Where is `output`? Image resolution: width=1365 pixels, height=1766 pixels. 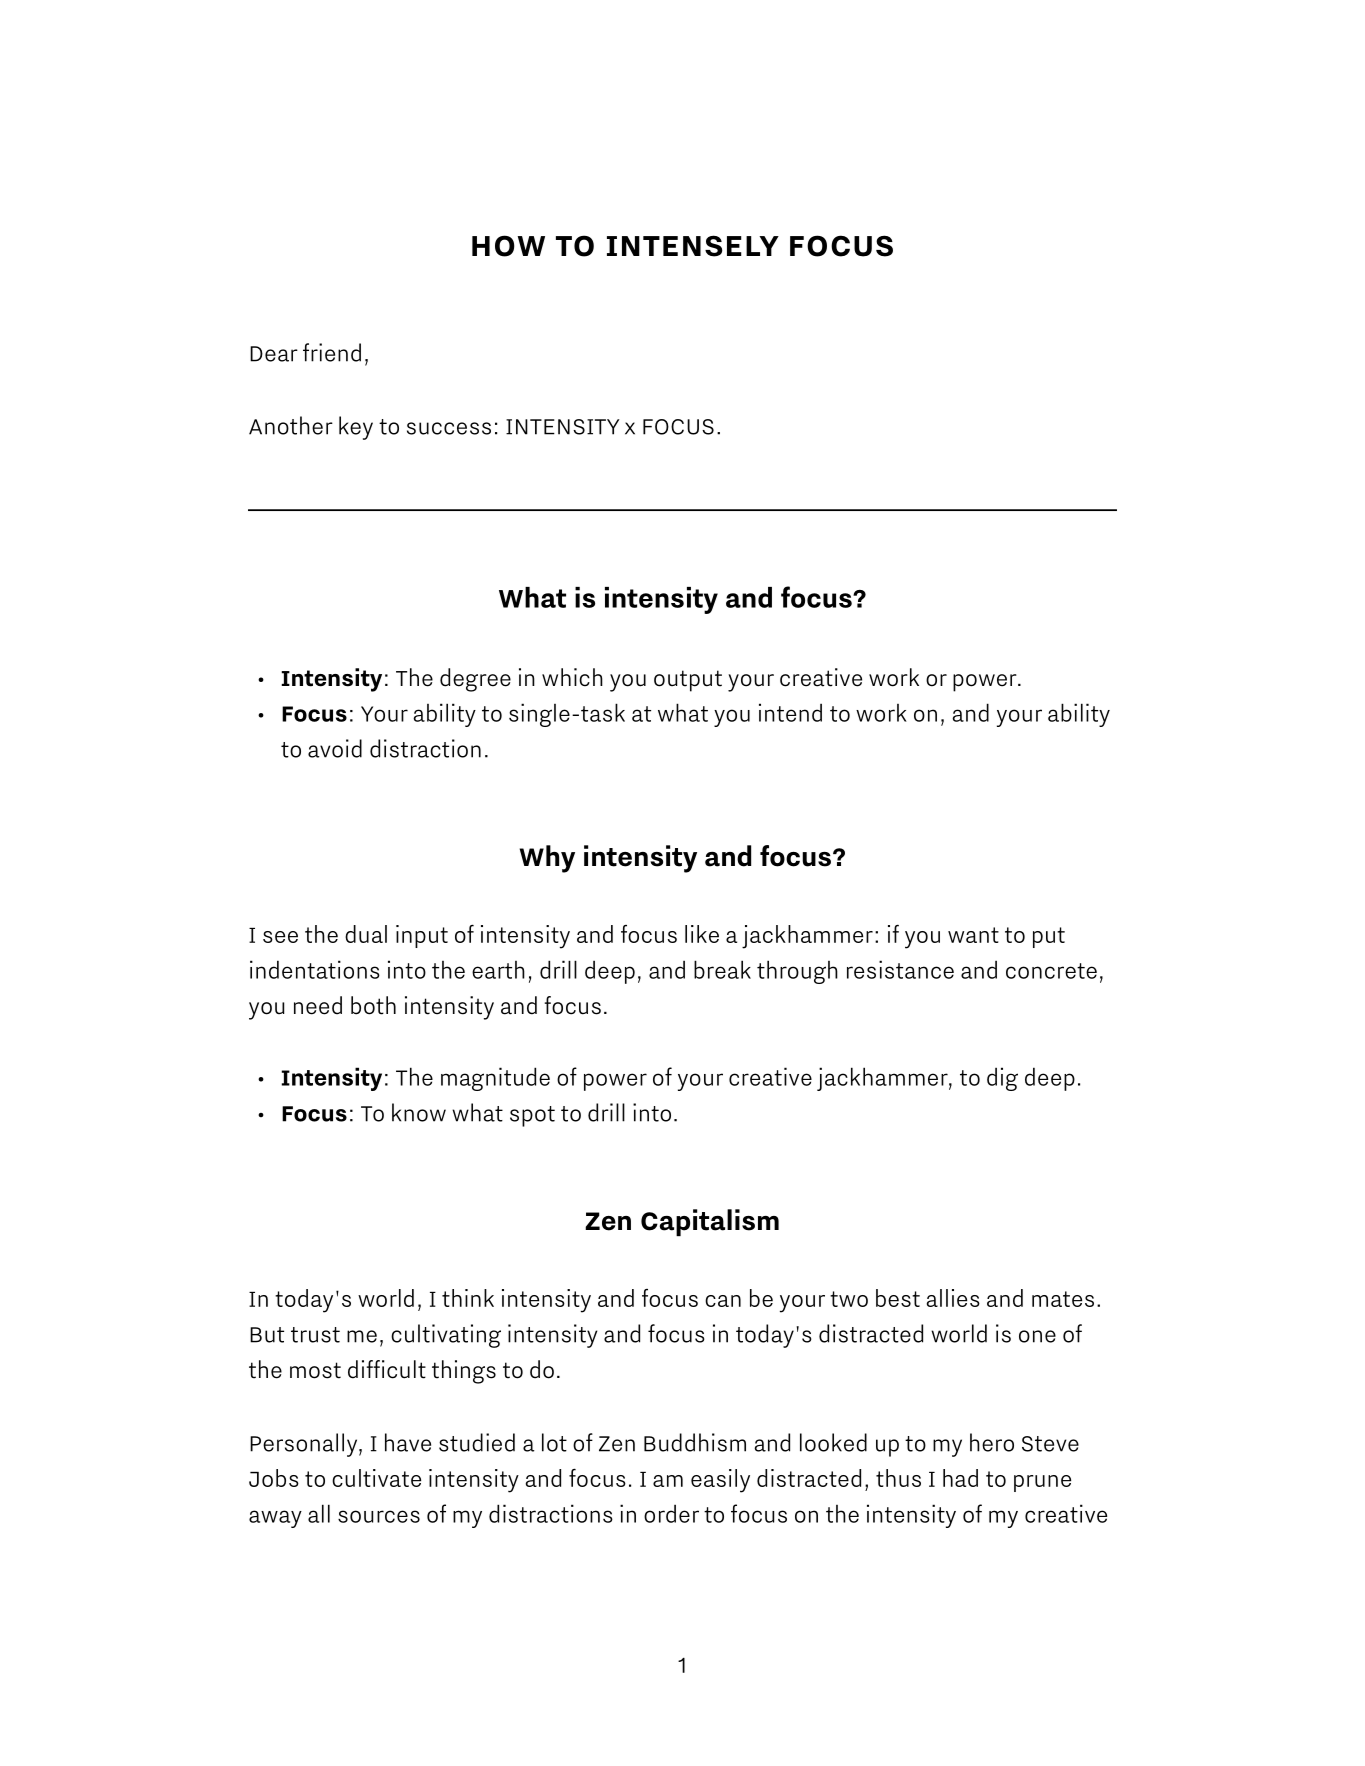
output is located at coordinates (688, 681).
